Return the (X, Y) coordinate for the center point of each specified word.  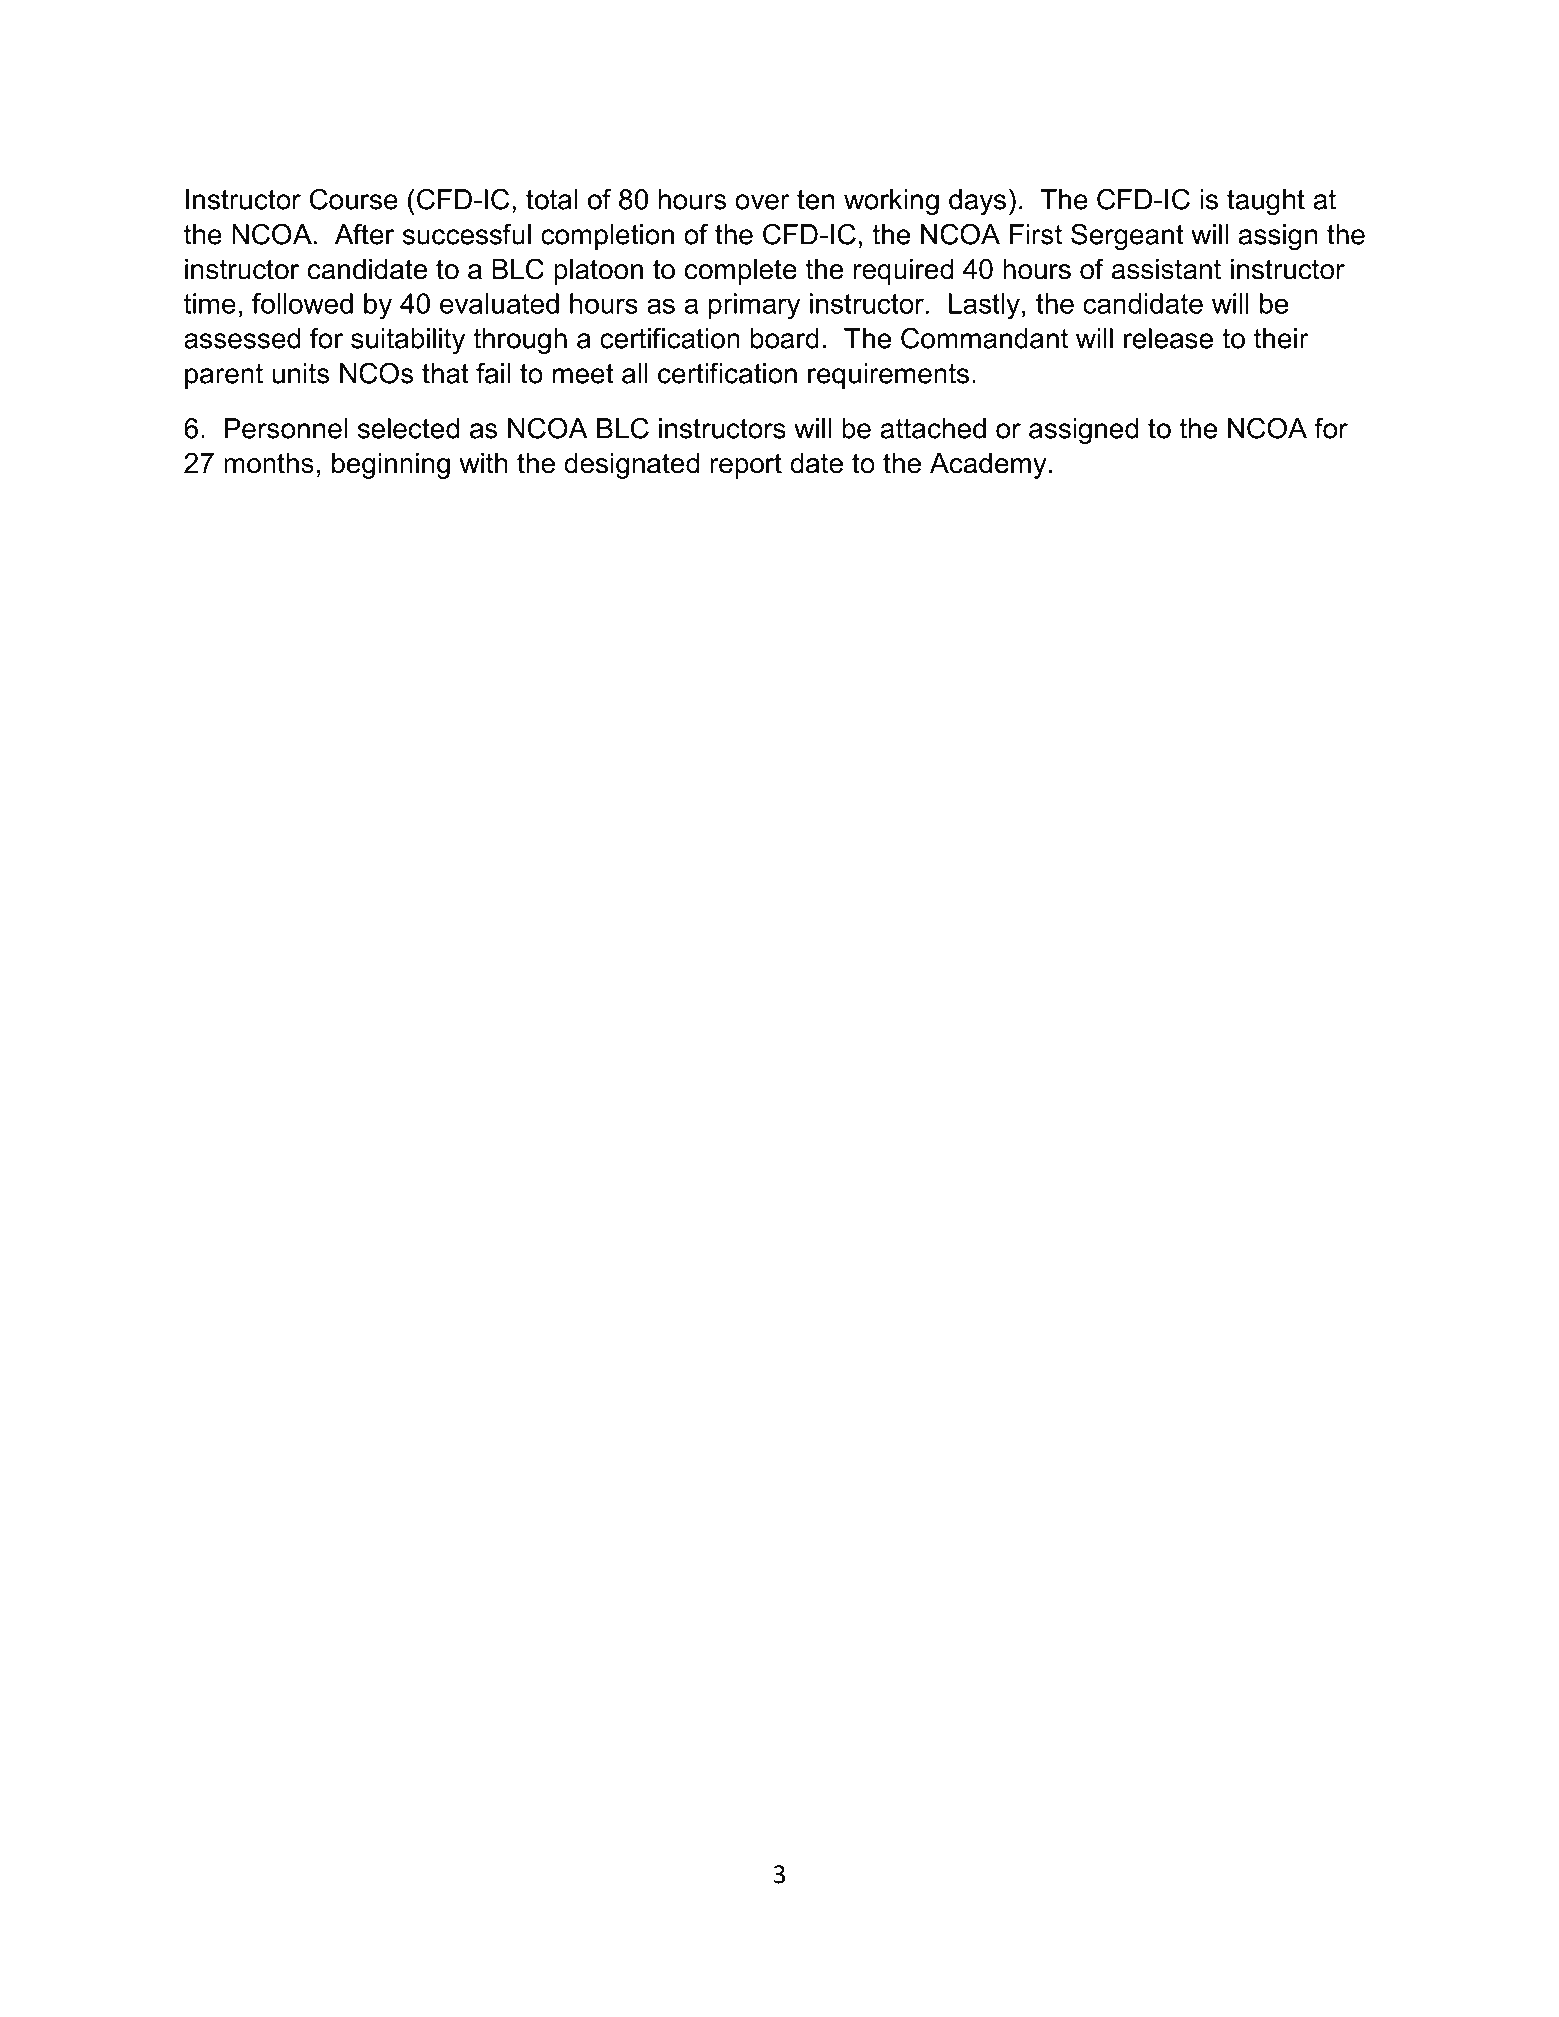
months (269, 463)
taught (1266, 202)
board (785, 338)
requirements (888, 376)
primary (754, 306)
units (300, 373)
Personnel (286, 428)
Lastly (984, 306)
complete (741, 272)
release (1168, 338)
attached (933, 428)
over (762, 202)
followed (302, 303)
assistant (1166, 269)
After (364, 234)
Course (354, 199)
